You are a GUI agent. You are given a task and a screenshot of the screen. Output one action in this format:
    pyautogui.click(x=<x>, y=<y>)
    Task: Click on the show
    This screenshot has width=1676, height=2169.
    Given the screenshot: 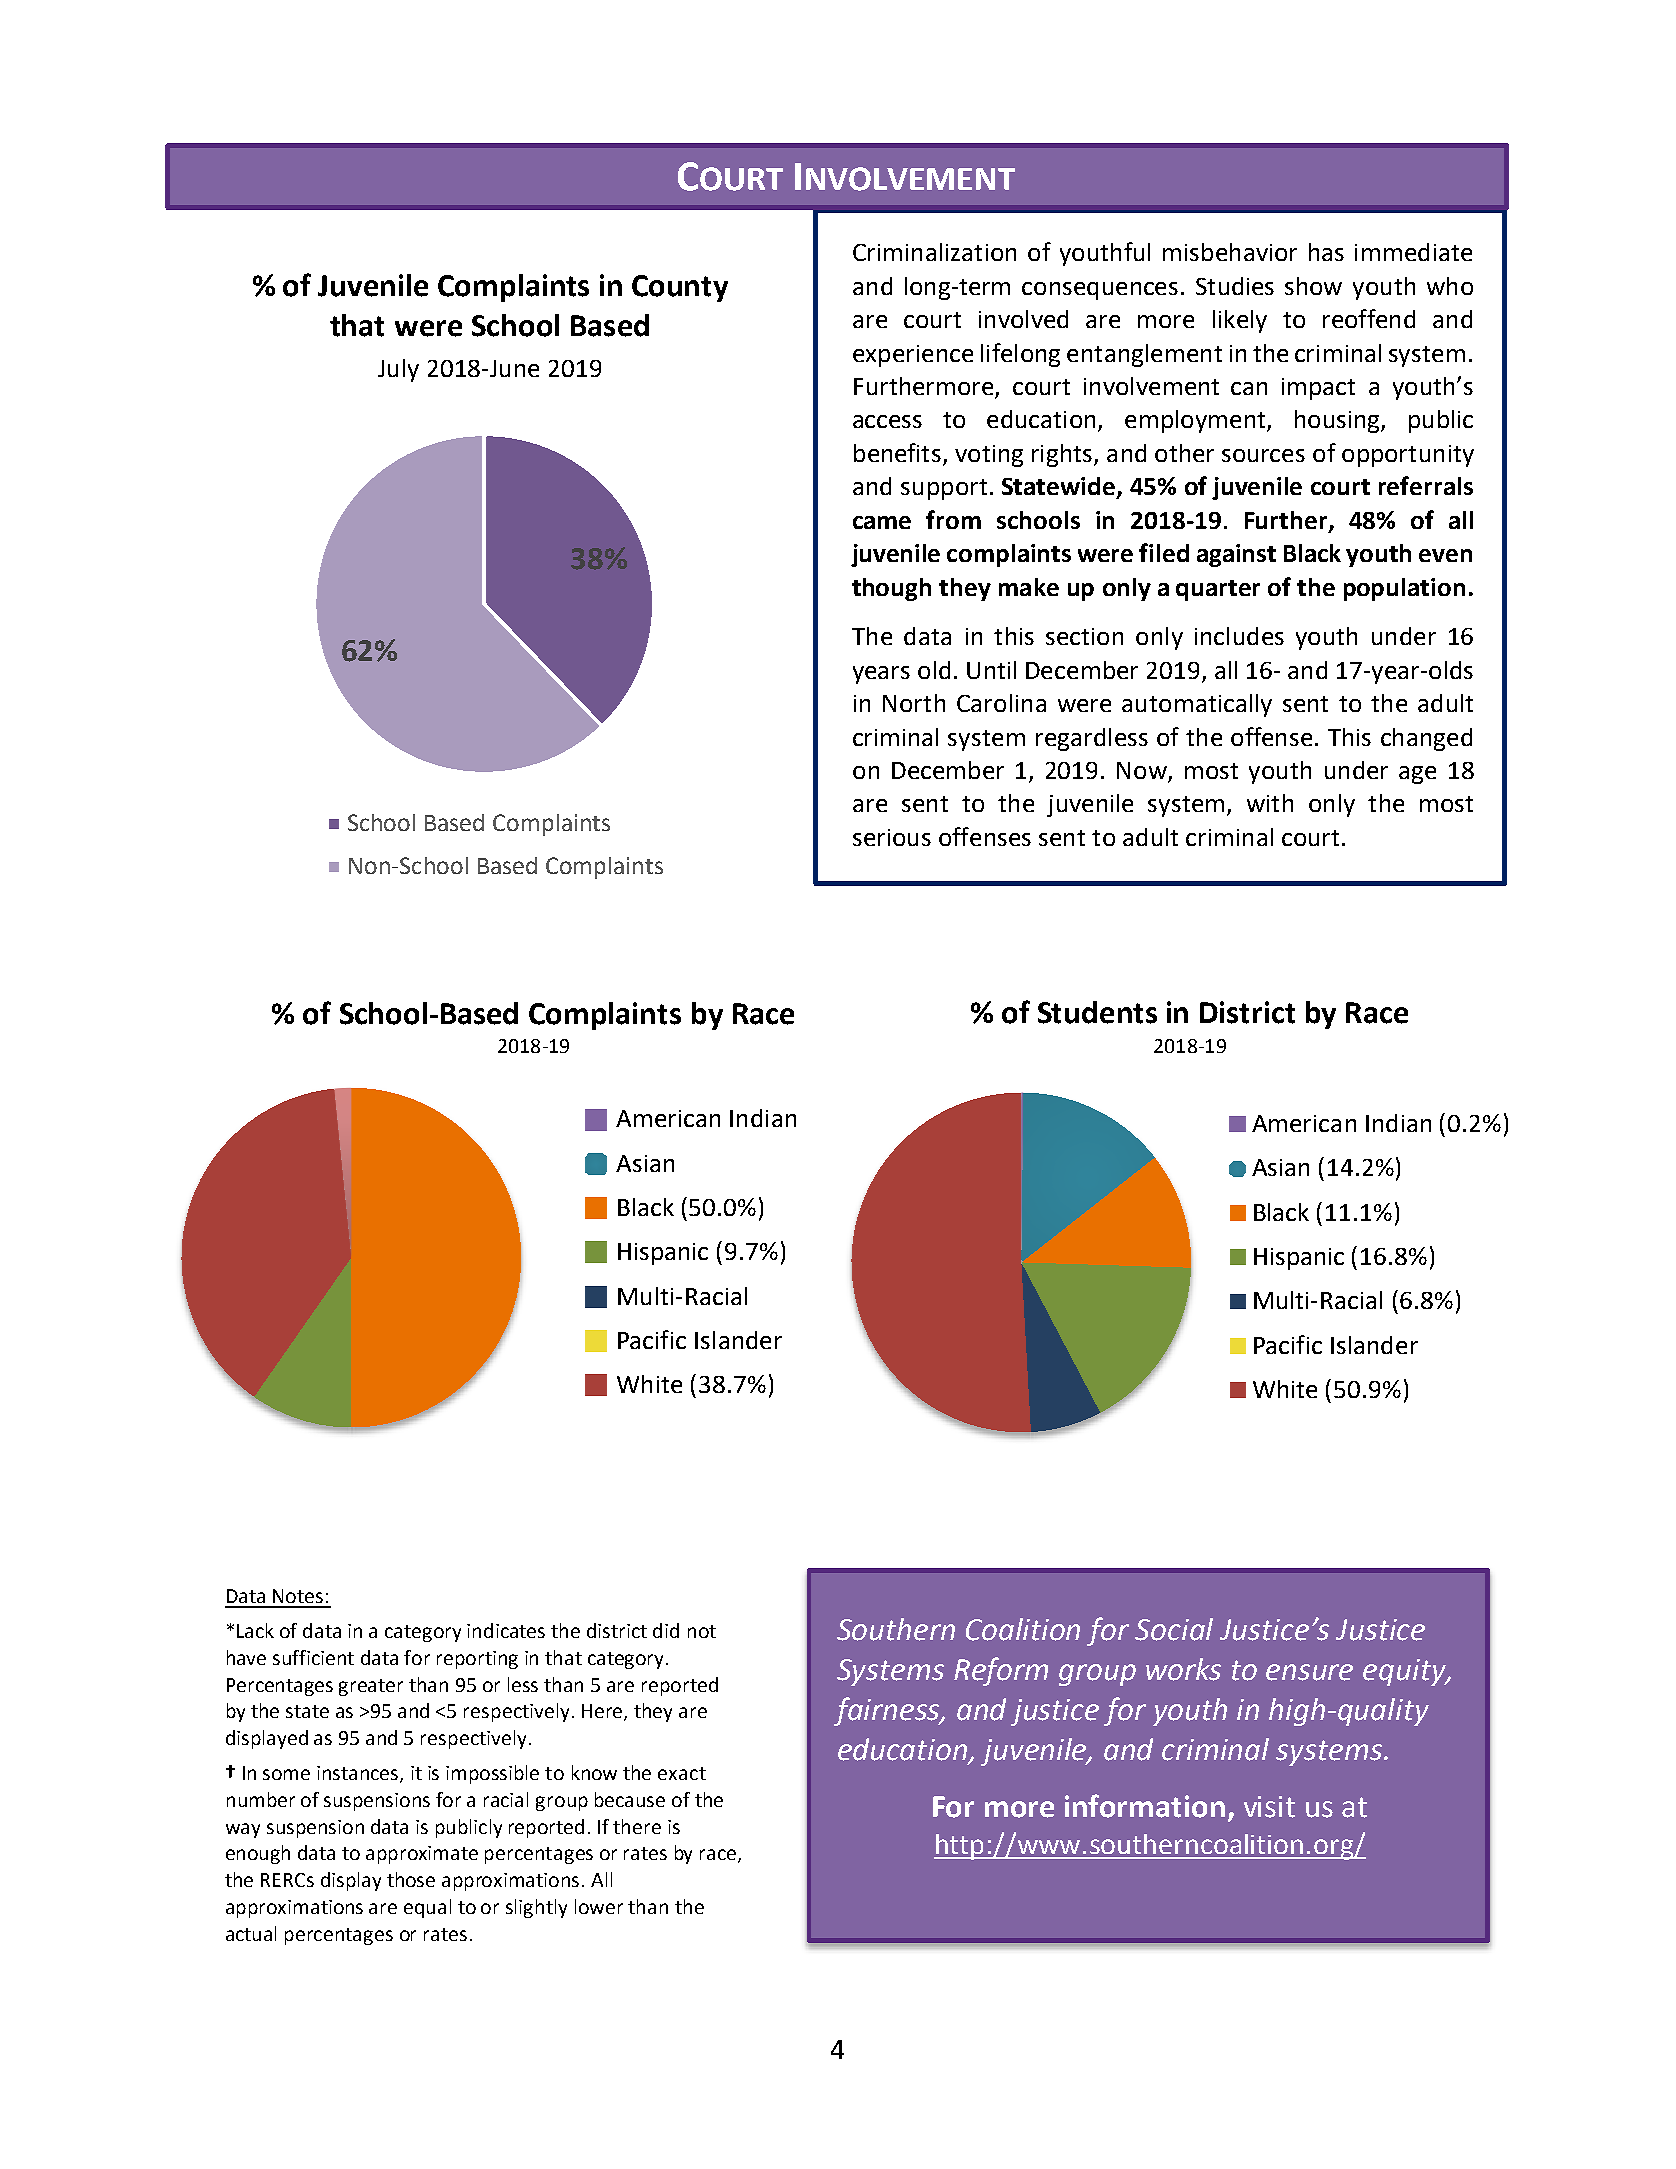 What is the action you would take?
    pyautogui.click(x=1313, y=286)
